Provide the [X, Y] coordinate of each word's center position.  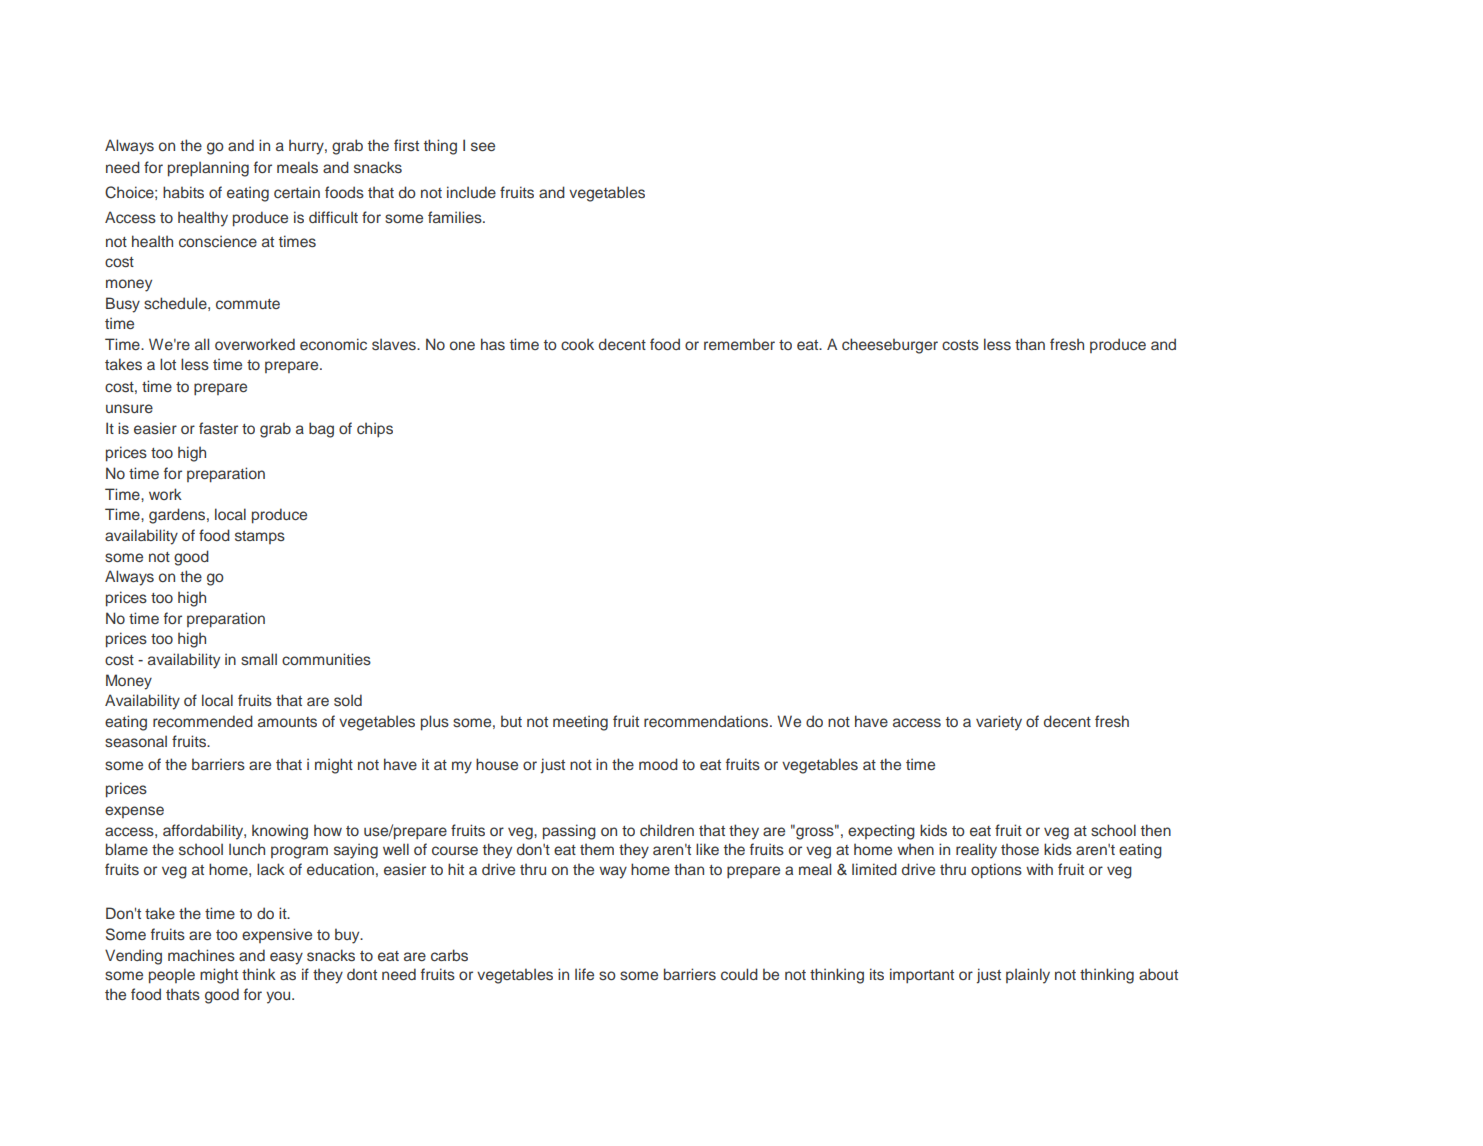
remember [739, 344]
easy [286, 958]
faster [218, 428]
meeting [580, 723]
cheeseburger [890, 346]
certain [297, 192]
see [483, 146]
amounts [287, 722]
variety [999, 723]
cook [577, 344]
